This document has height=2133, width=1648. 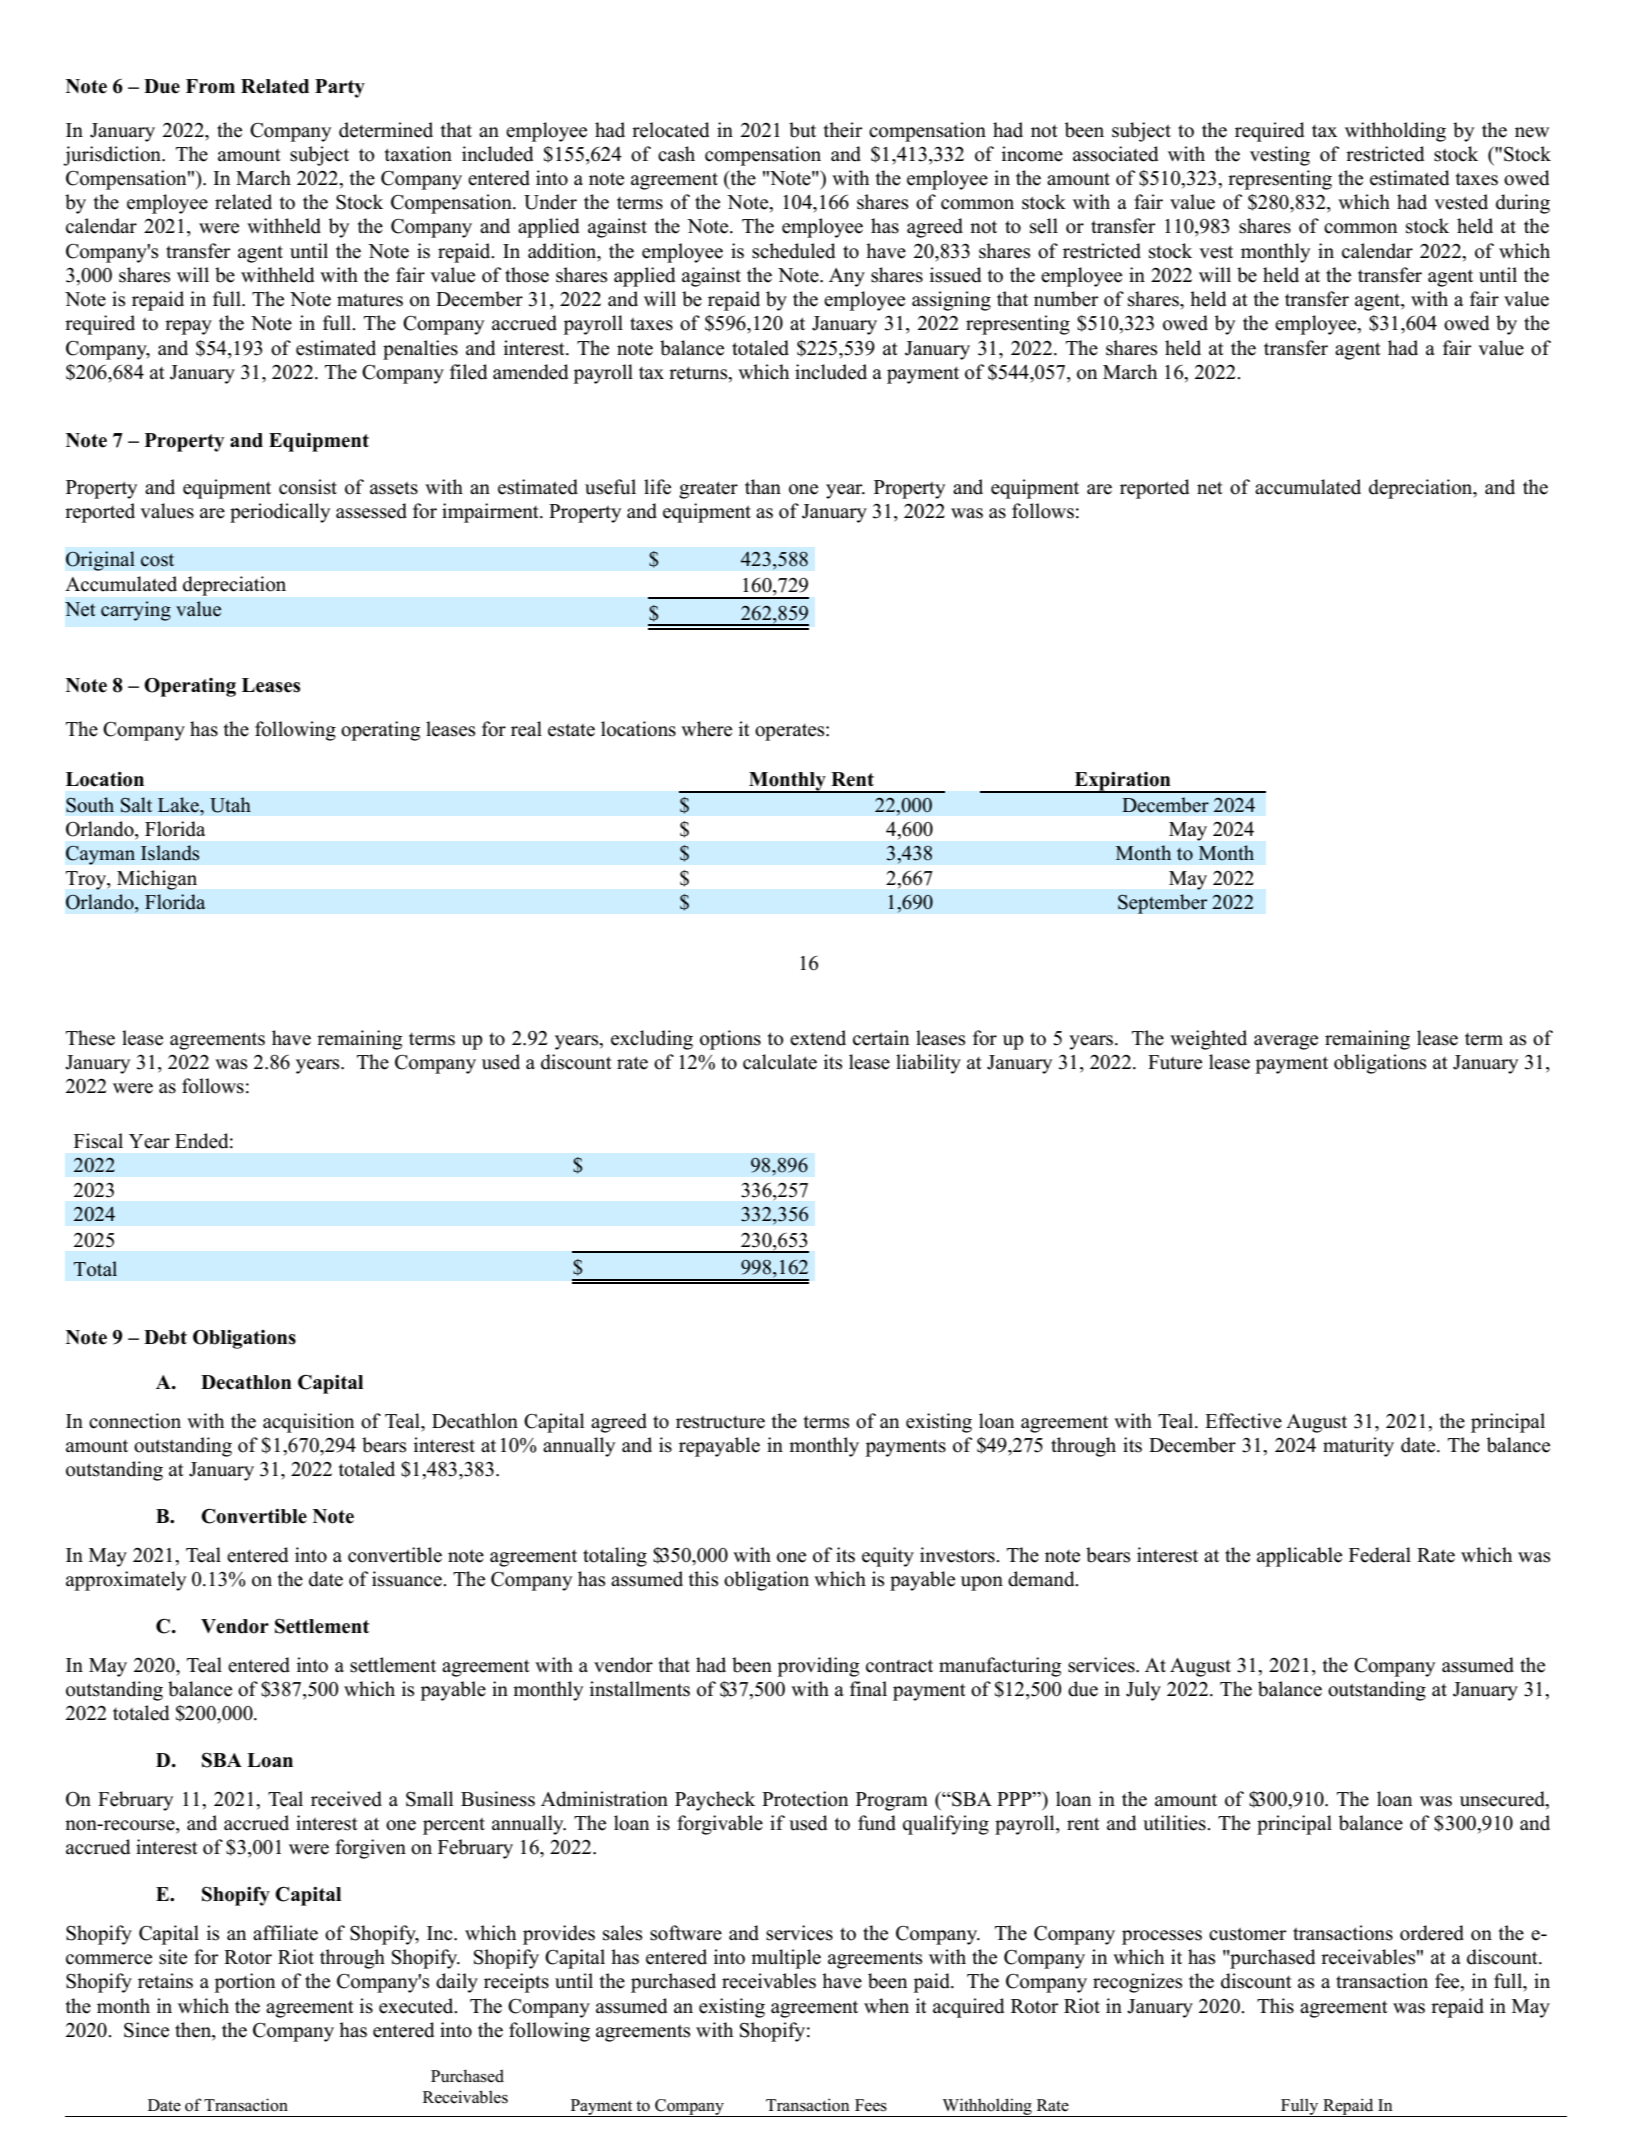 I want to click on average, so click(x=1286, y=1042).
